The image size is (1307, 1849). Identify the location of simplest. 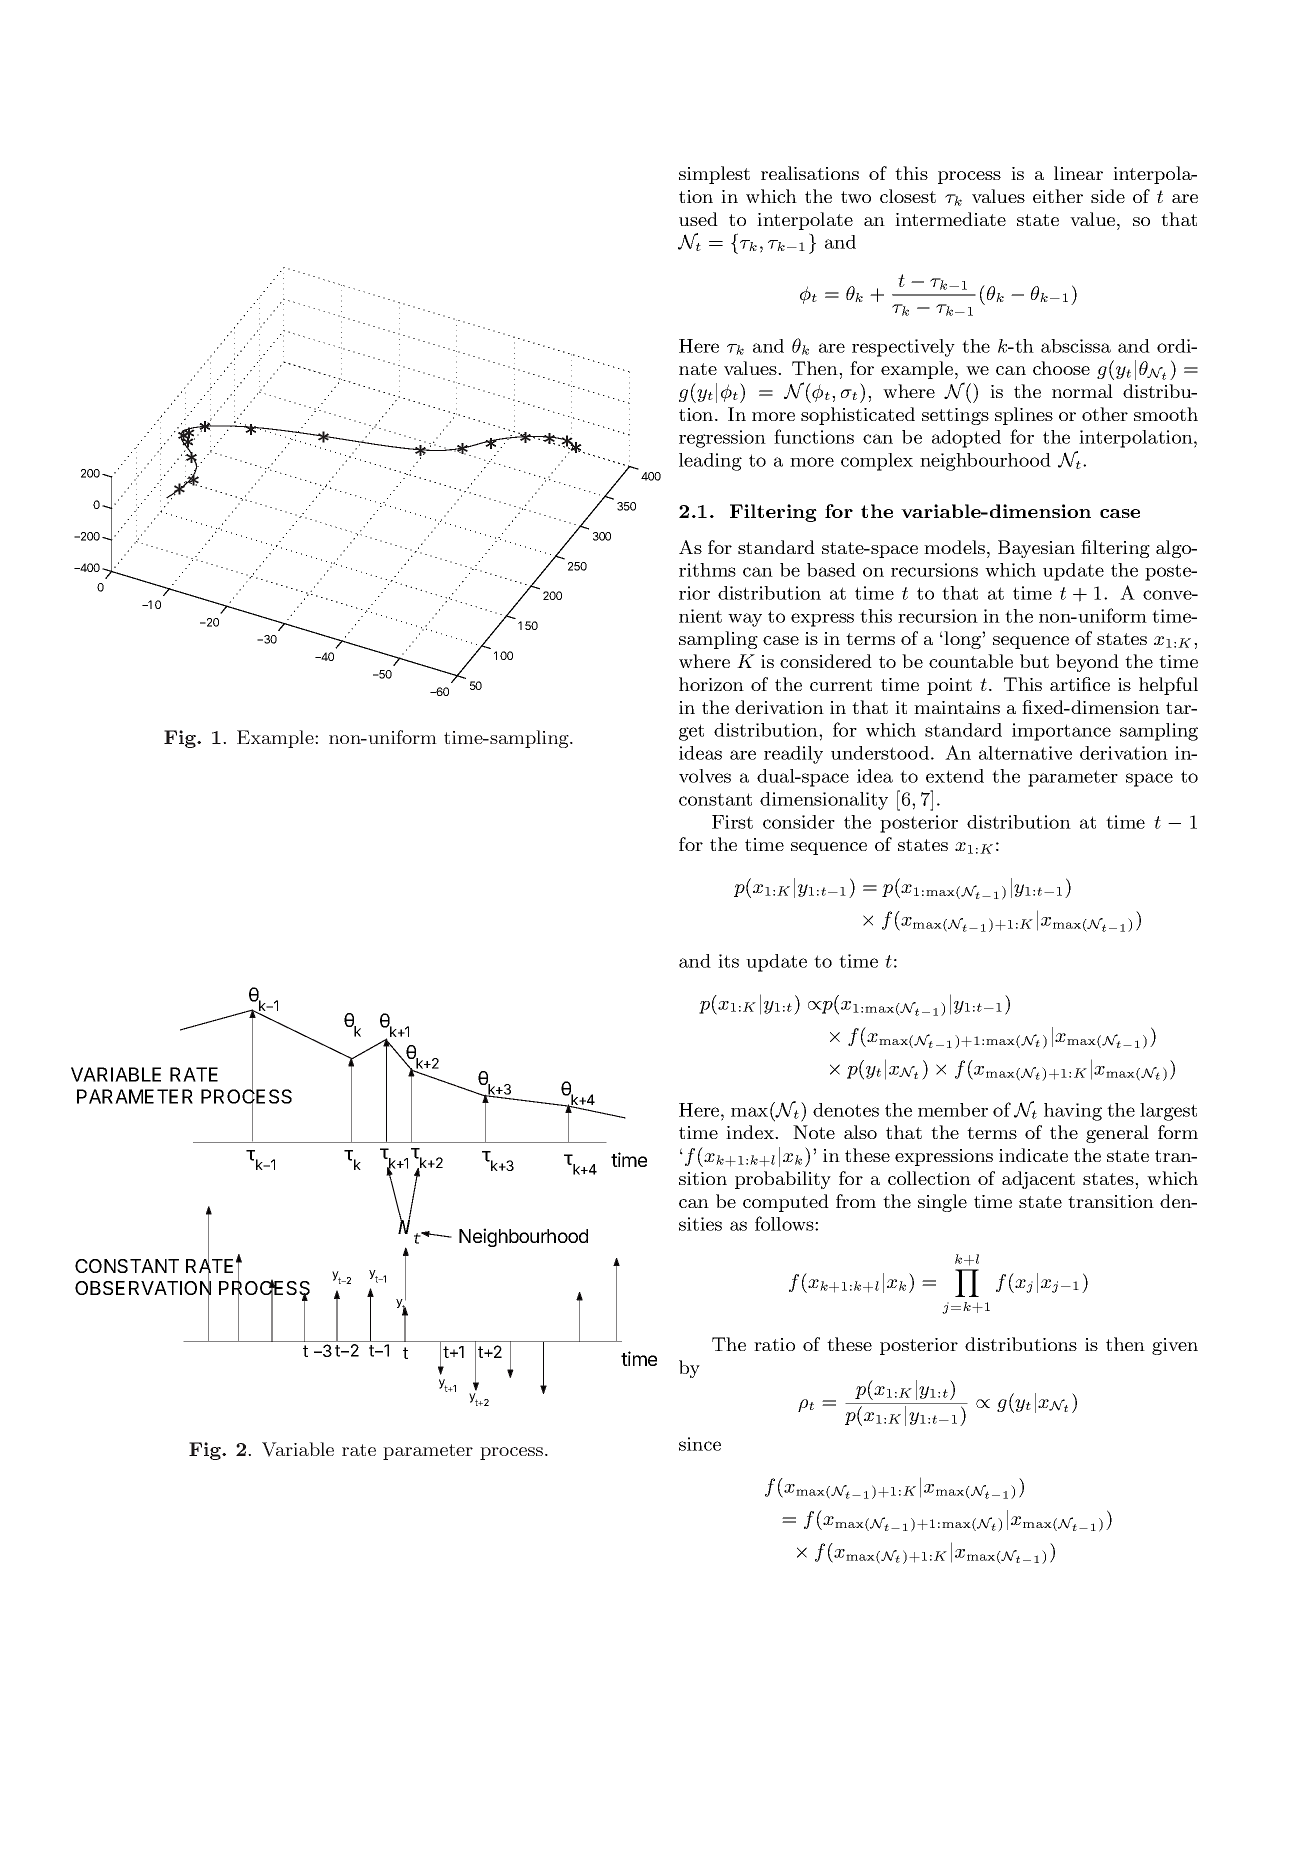
(714, 175).
